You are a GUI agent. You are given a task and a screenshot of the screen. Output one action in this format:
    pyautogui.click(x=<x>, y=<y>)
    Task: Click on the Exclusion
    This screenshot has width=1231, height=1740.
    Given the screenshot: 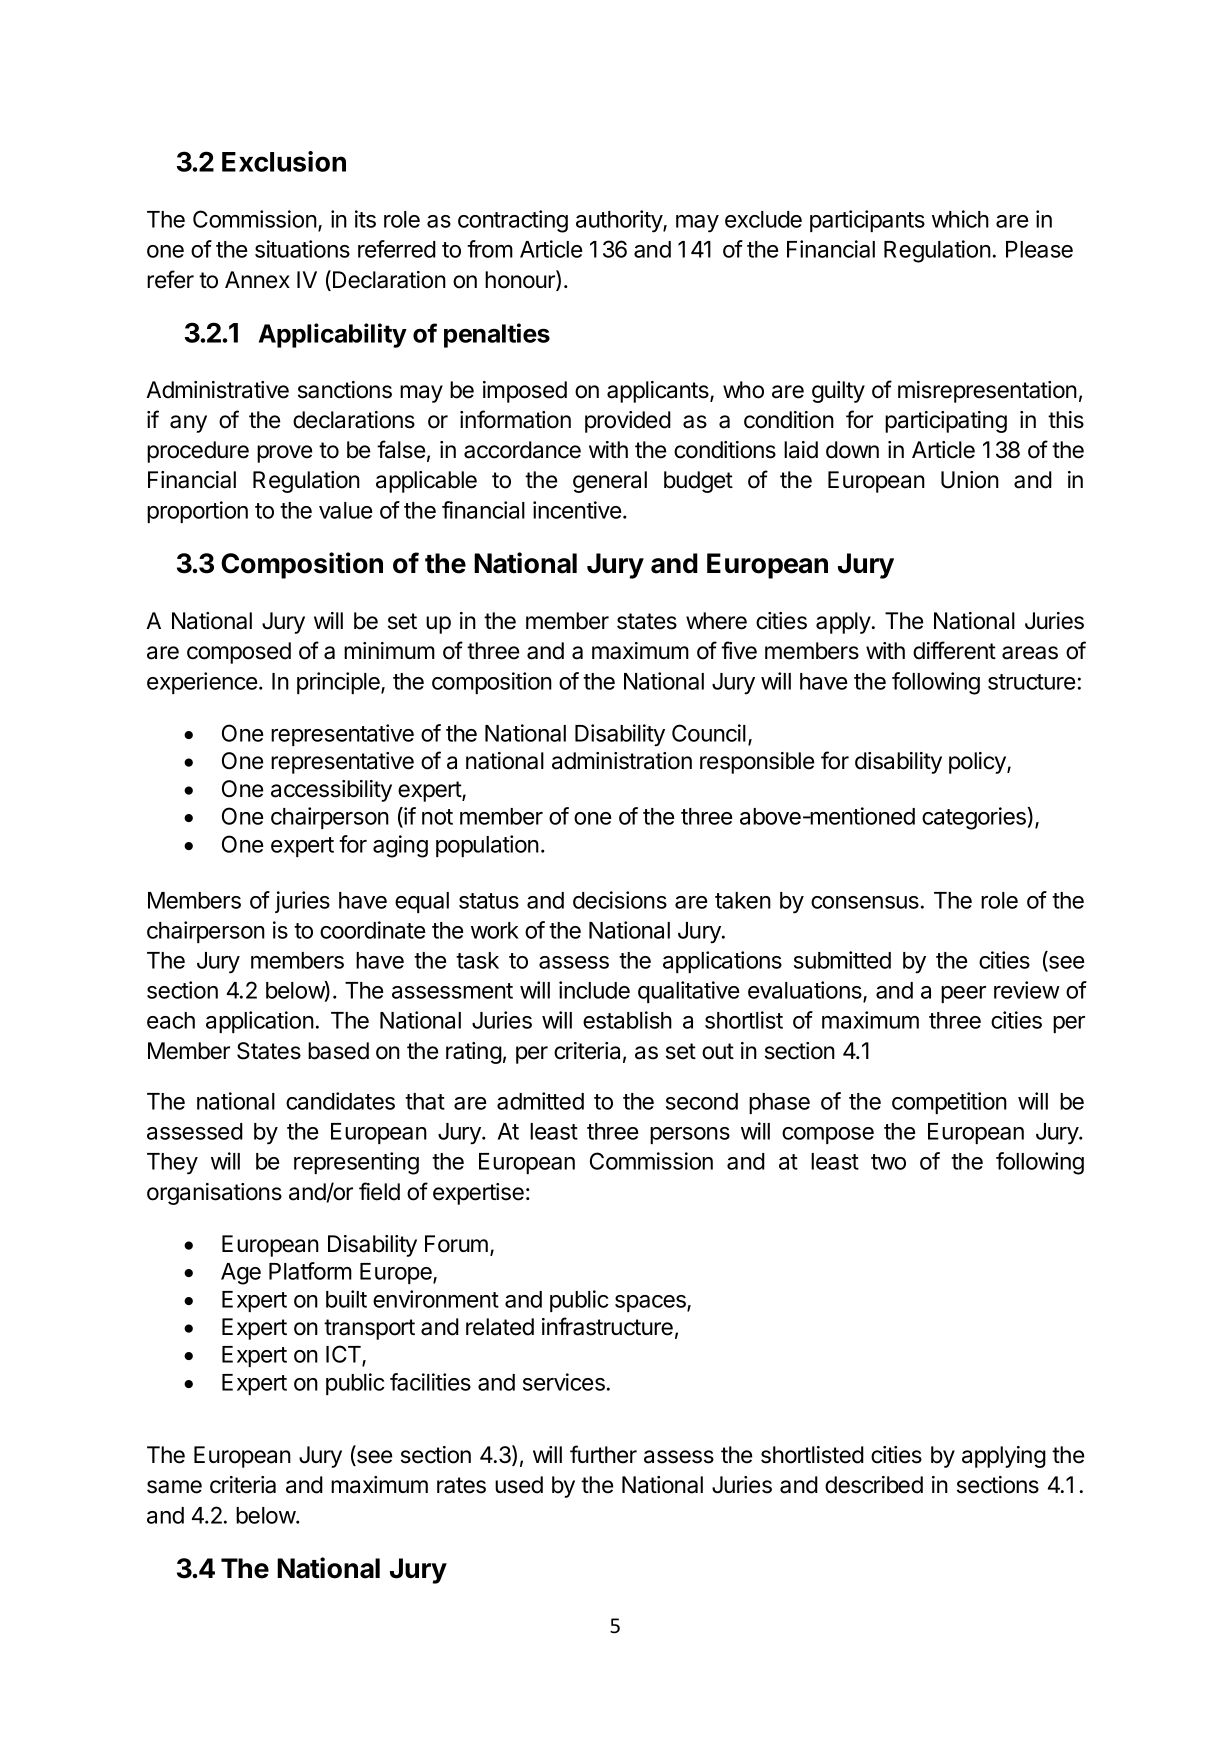 What is the action you would take?
    pyautogui.click(x=284, y=161)
